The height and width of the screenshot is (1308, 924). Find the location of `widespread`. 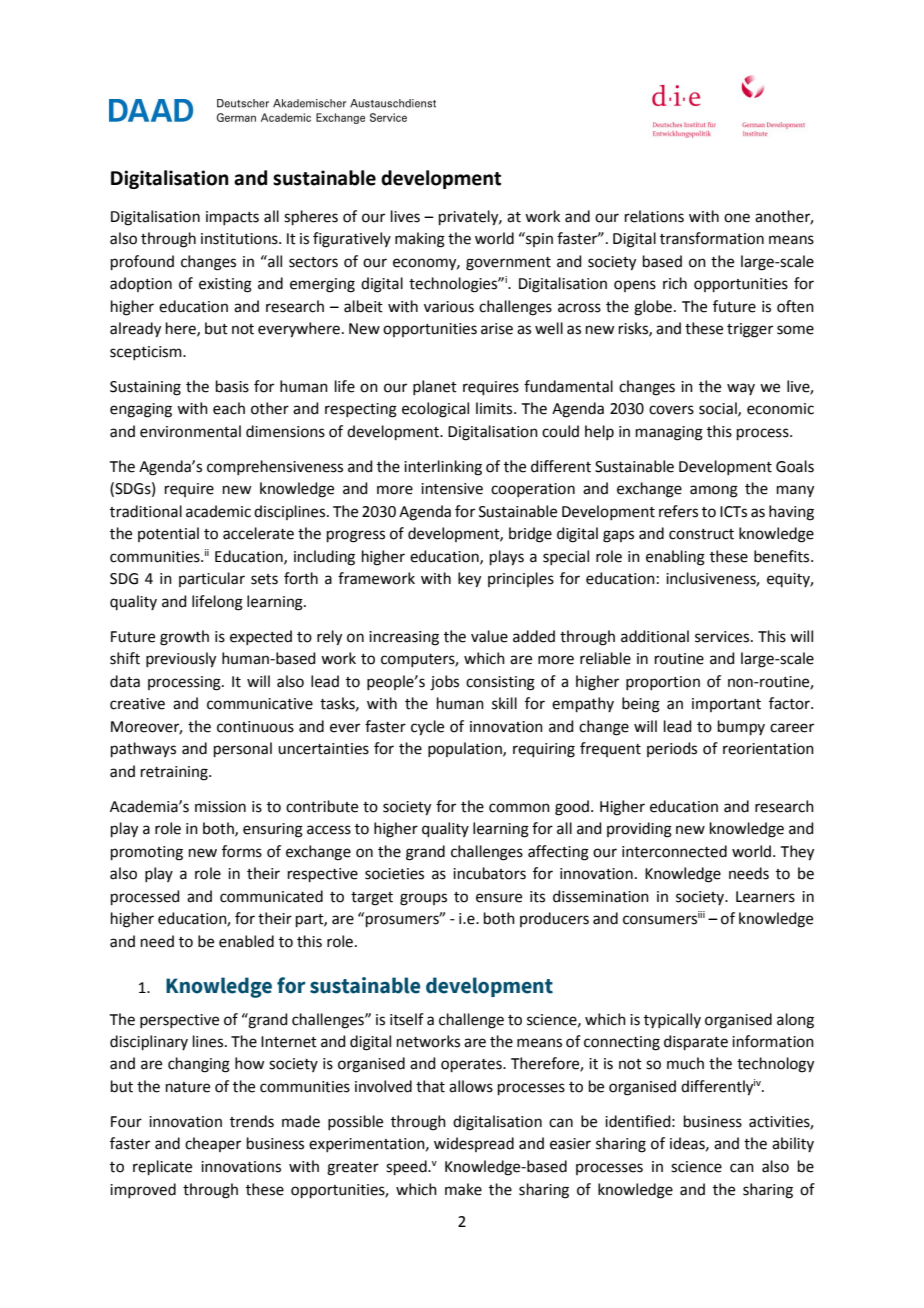

widespread is located at coordinates (474, 1144).
